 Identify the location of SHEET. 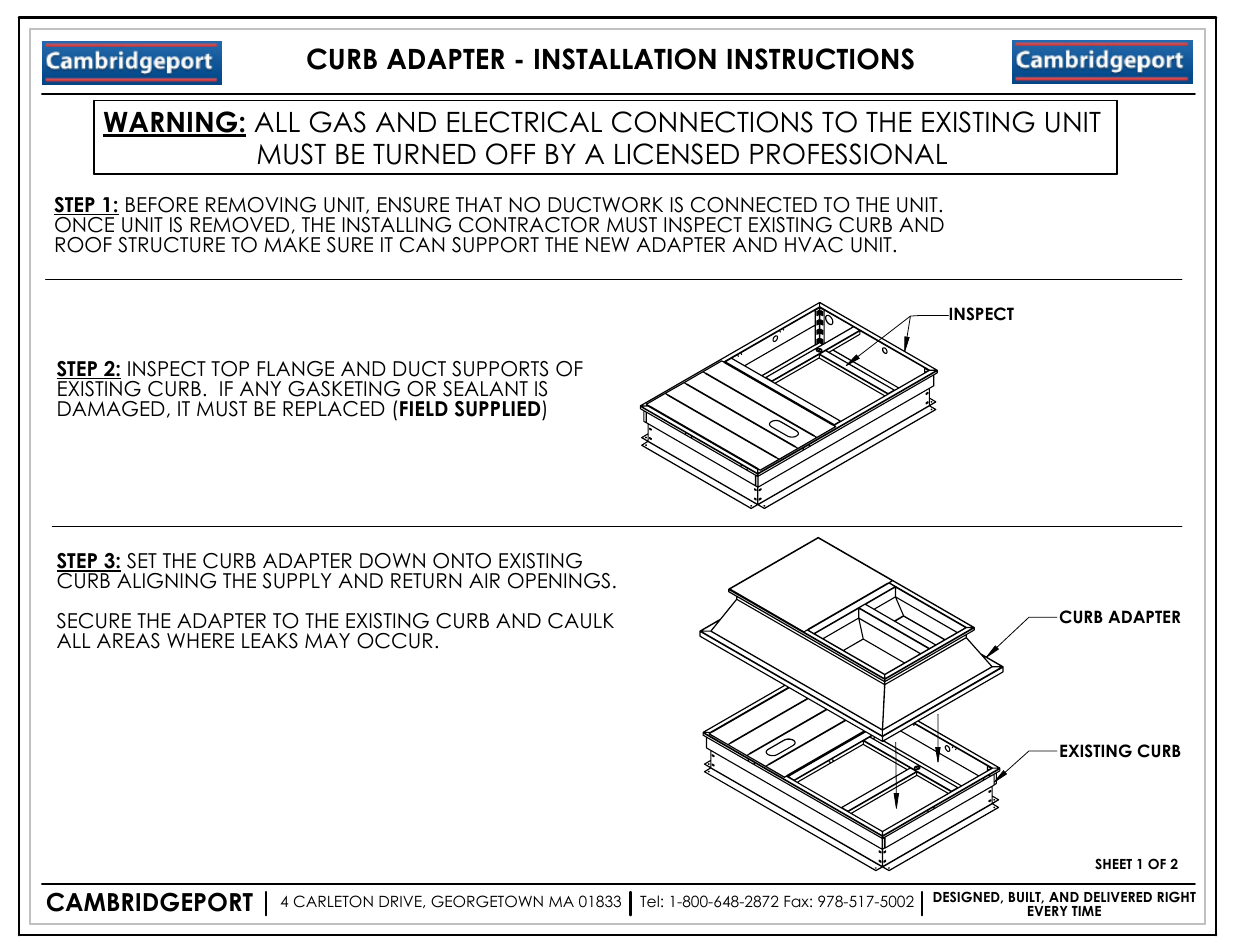
(1113, 864).
